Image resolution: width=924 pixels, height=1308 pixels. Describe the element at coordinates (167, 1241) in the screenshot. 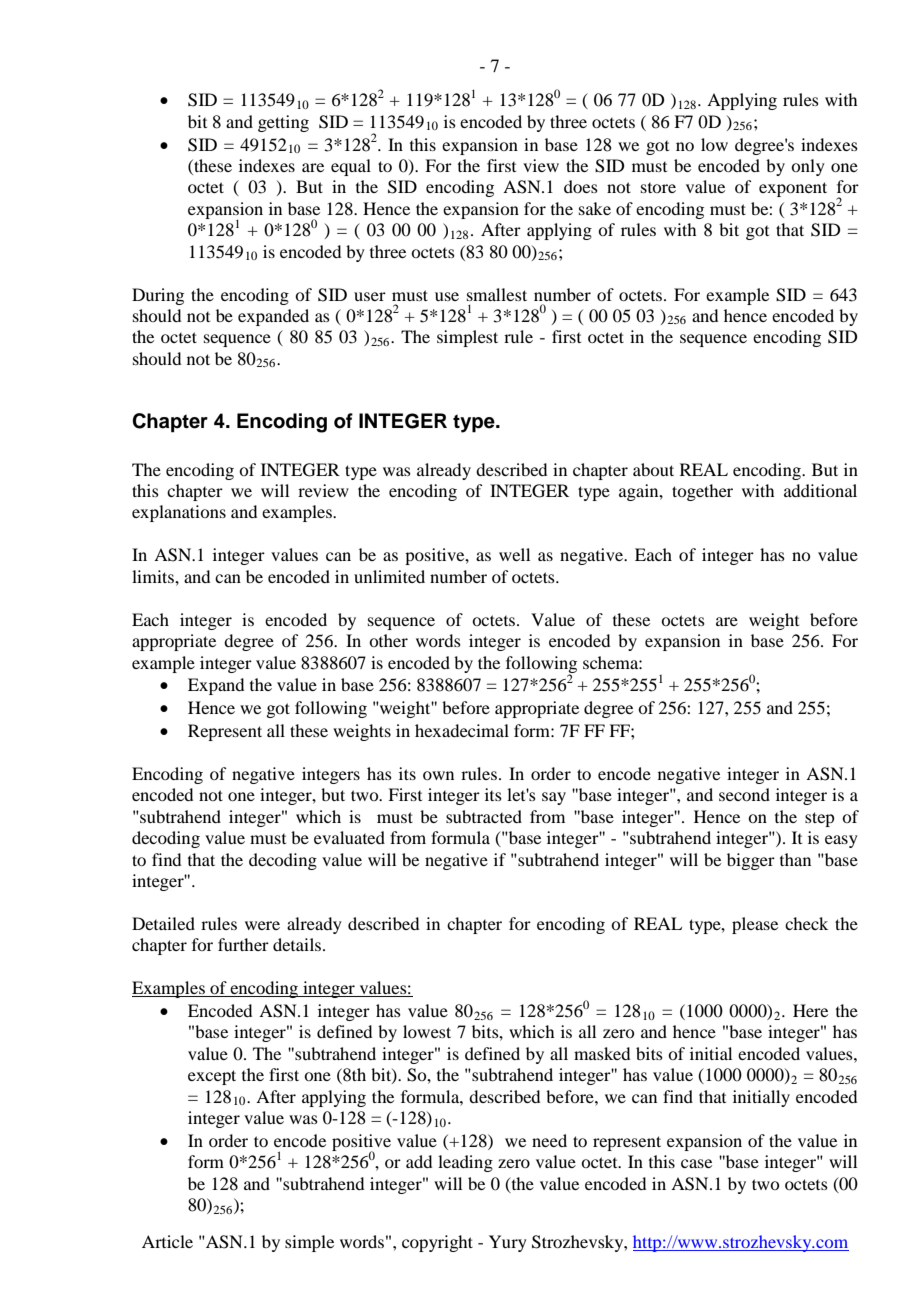

I see `Article` at that location.
